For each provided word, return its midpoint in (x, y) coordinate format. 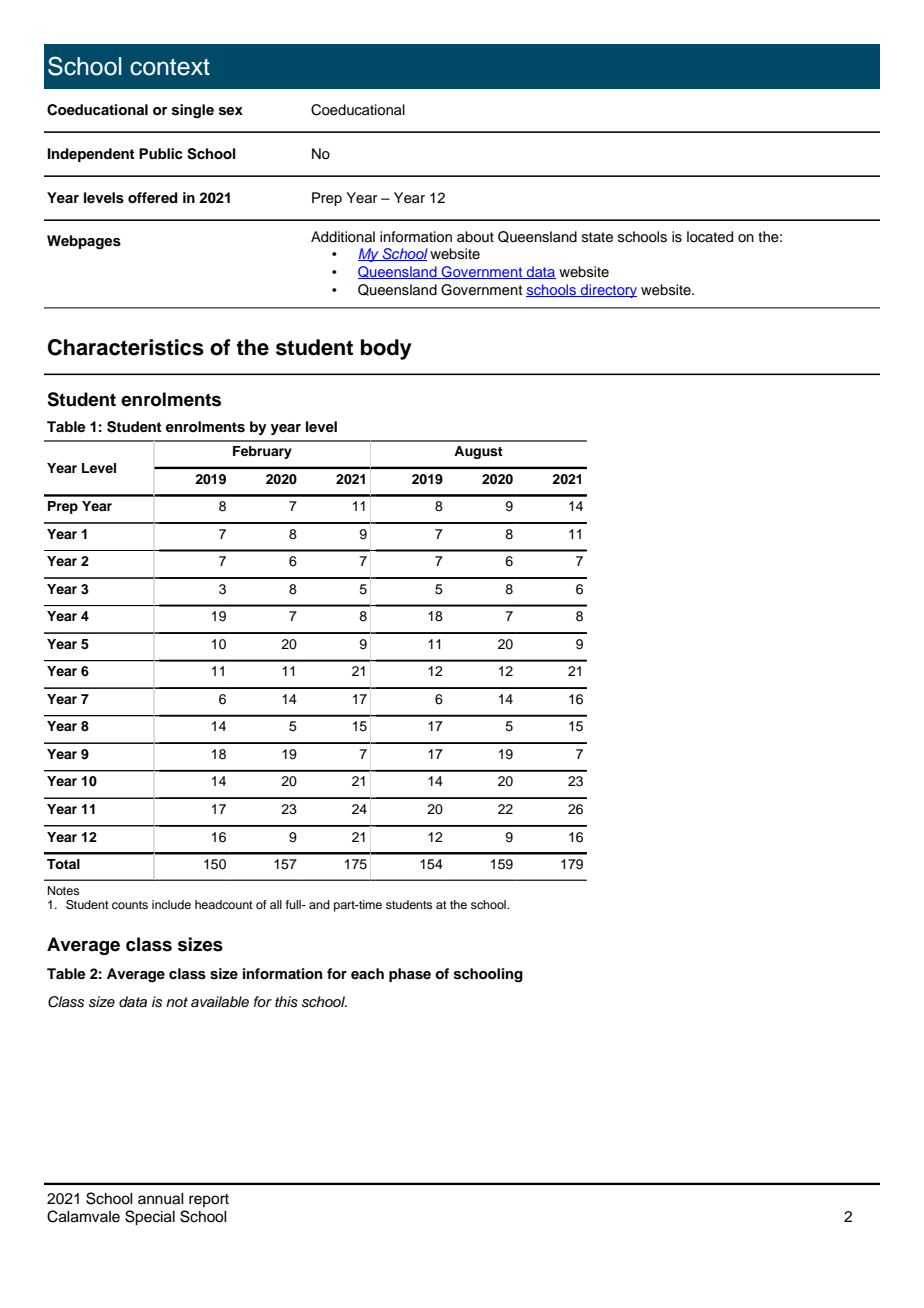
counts (130, 905)
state (597, 237)
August (478, 452)
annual (161, 1199)
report (209, 1200)
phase (410, 975)
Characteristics (126, 347)
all (276, 904)
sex (231, 111)
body (386, 349)
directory (608, 291)
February (262, 452)
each (367, 973)
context (170, 67)
